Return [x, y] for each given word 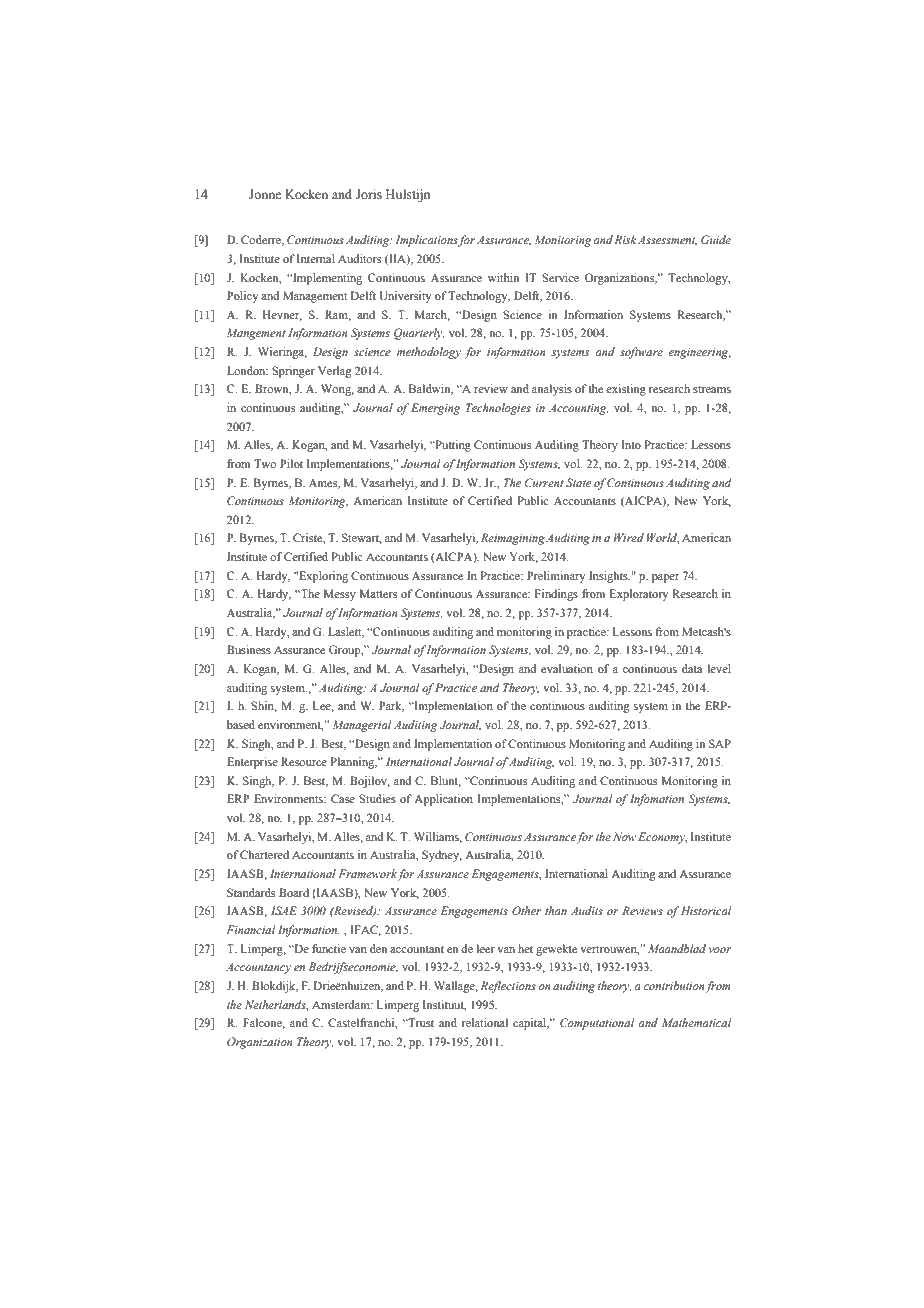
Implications [427, 241]
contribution [675, 986]
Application [443, 800]
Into [631, 444]
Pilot [291, 463]
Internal [316, 258]
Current [544, 482]
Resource [304, 761]
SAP [720, 743]
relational [485, 1022]
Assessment [667, 241]
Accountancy [258, 968]
